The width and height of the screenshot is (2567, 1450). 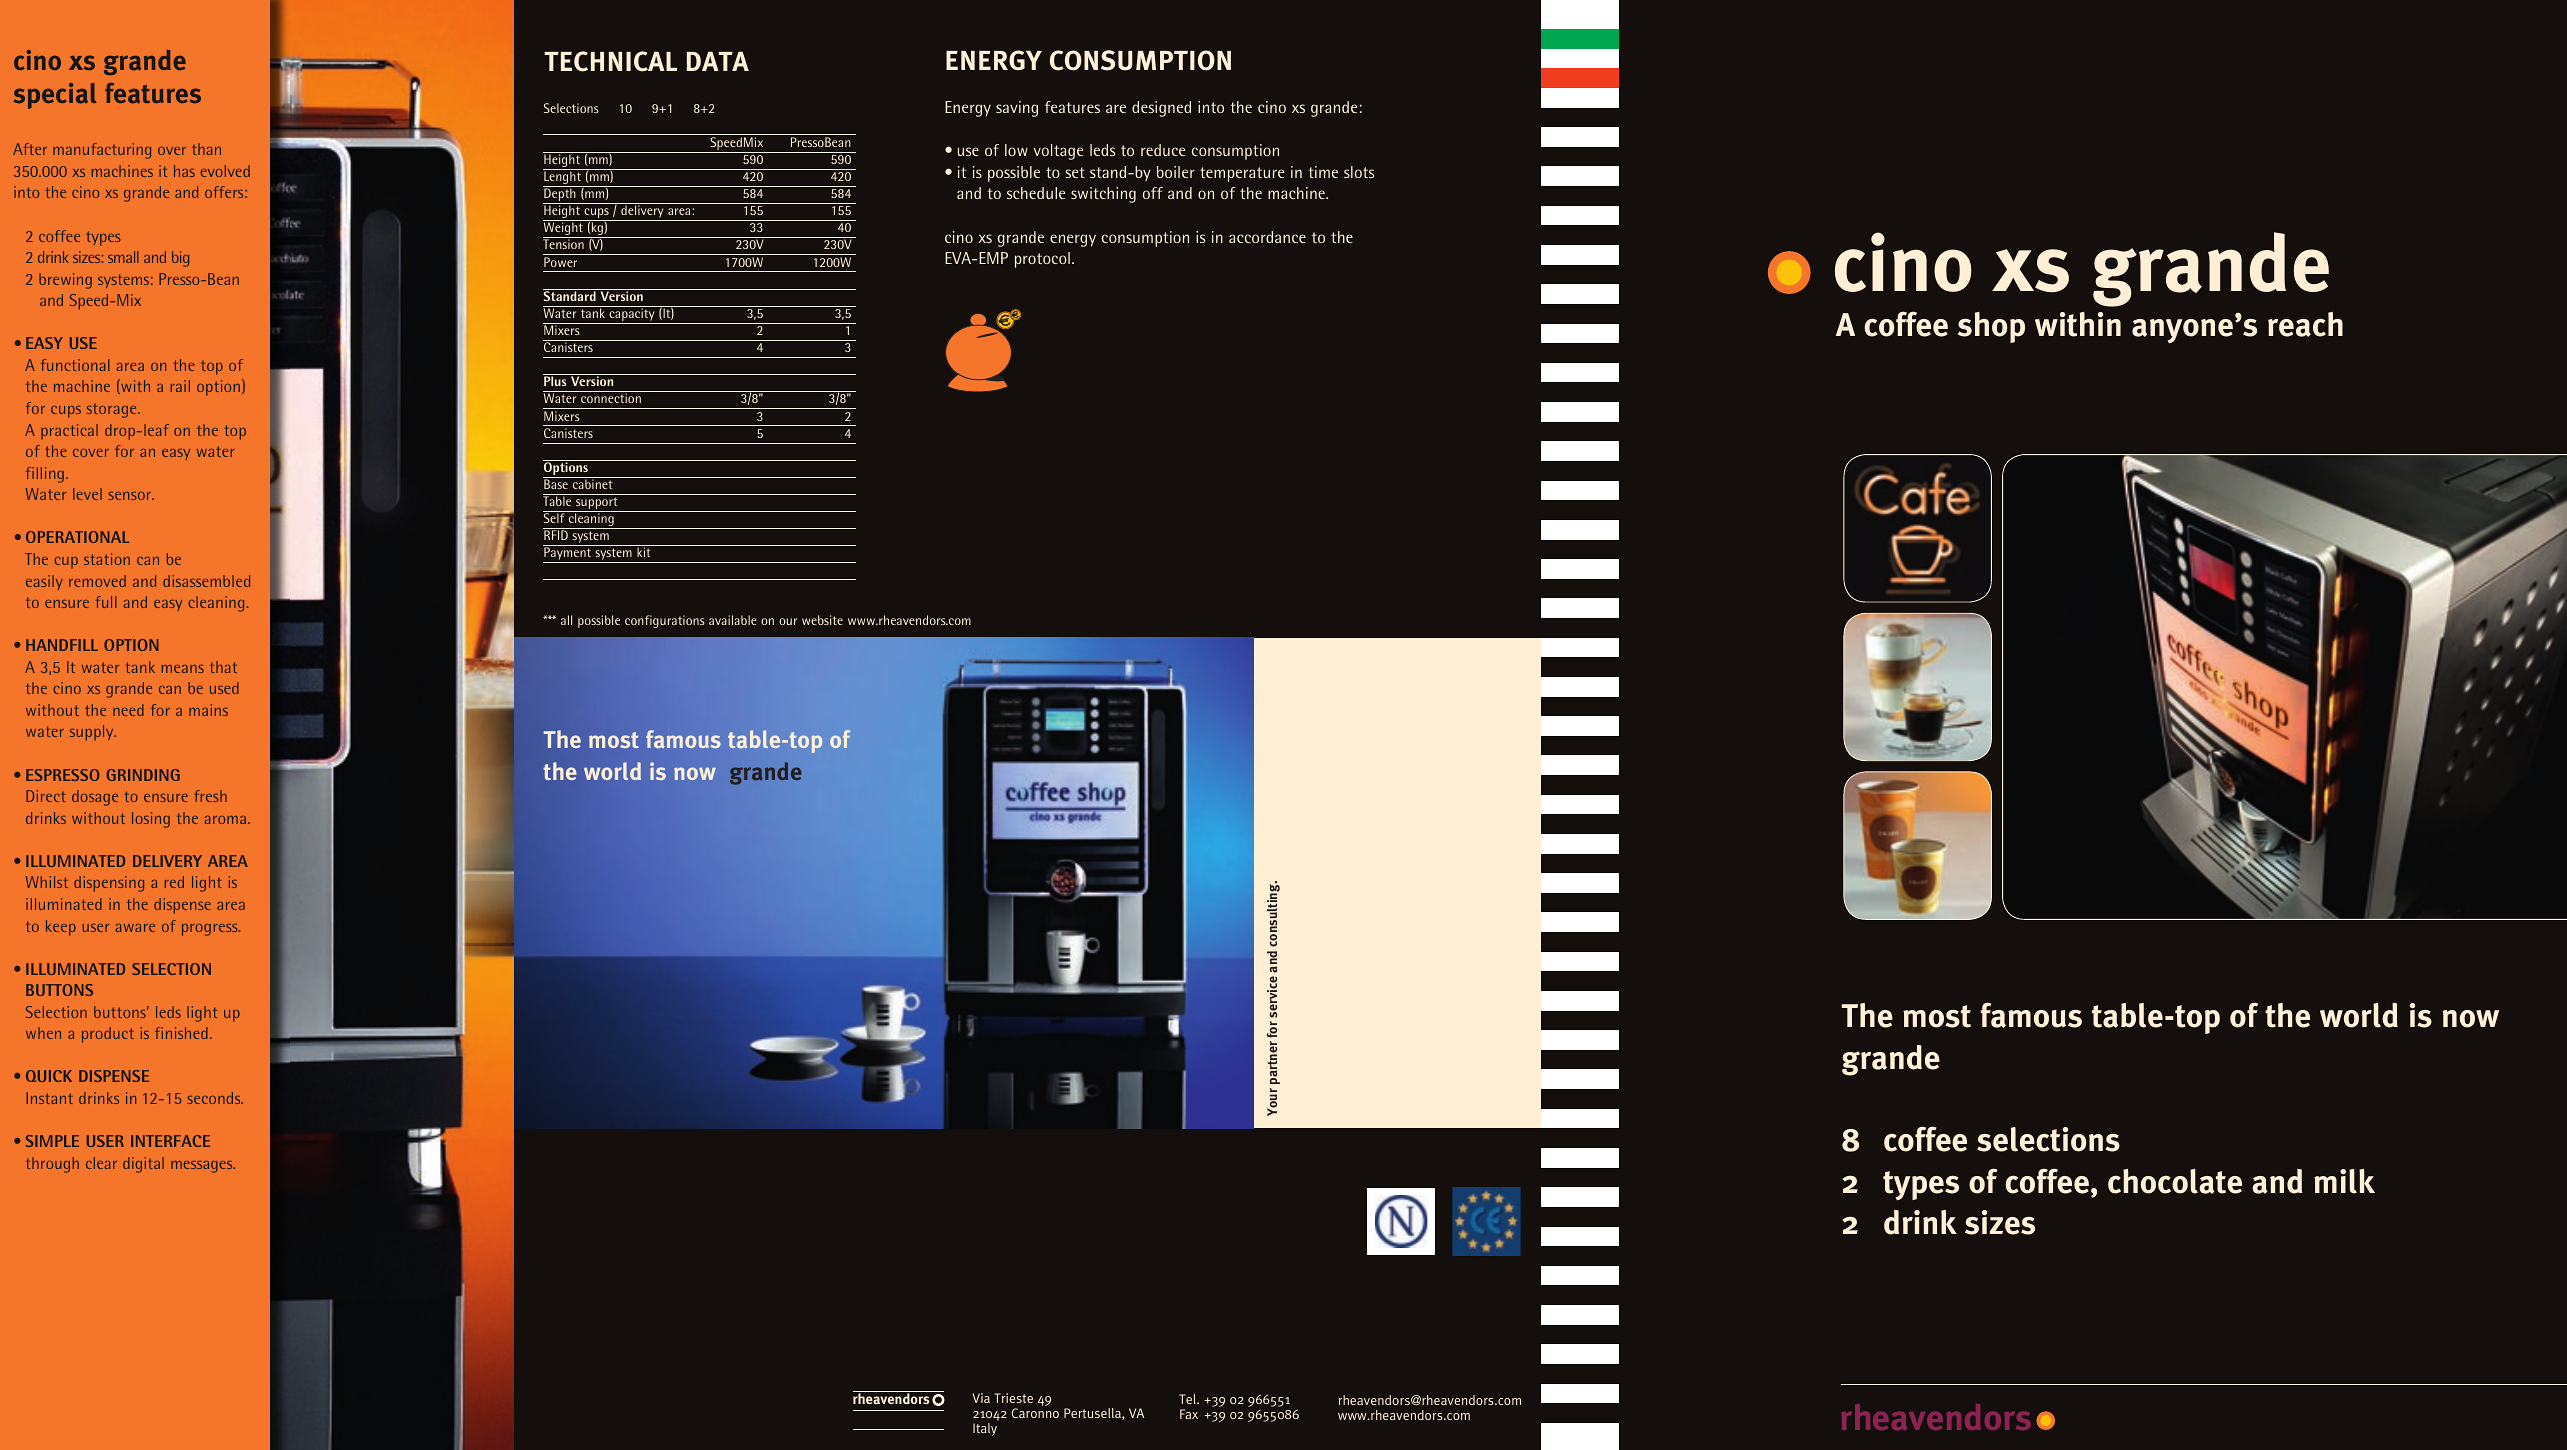 What do you see at coordinates (1042, 260) in the screenshot?
I see `protocol` at bounding box center [1042, 260].
